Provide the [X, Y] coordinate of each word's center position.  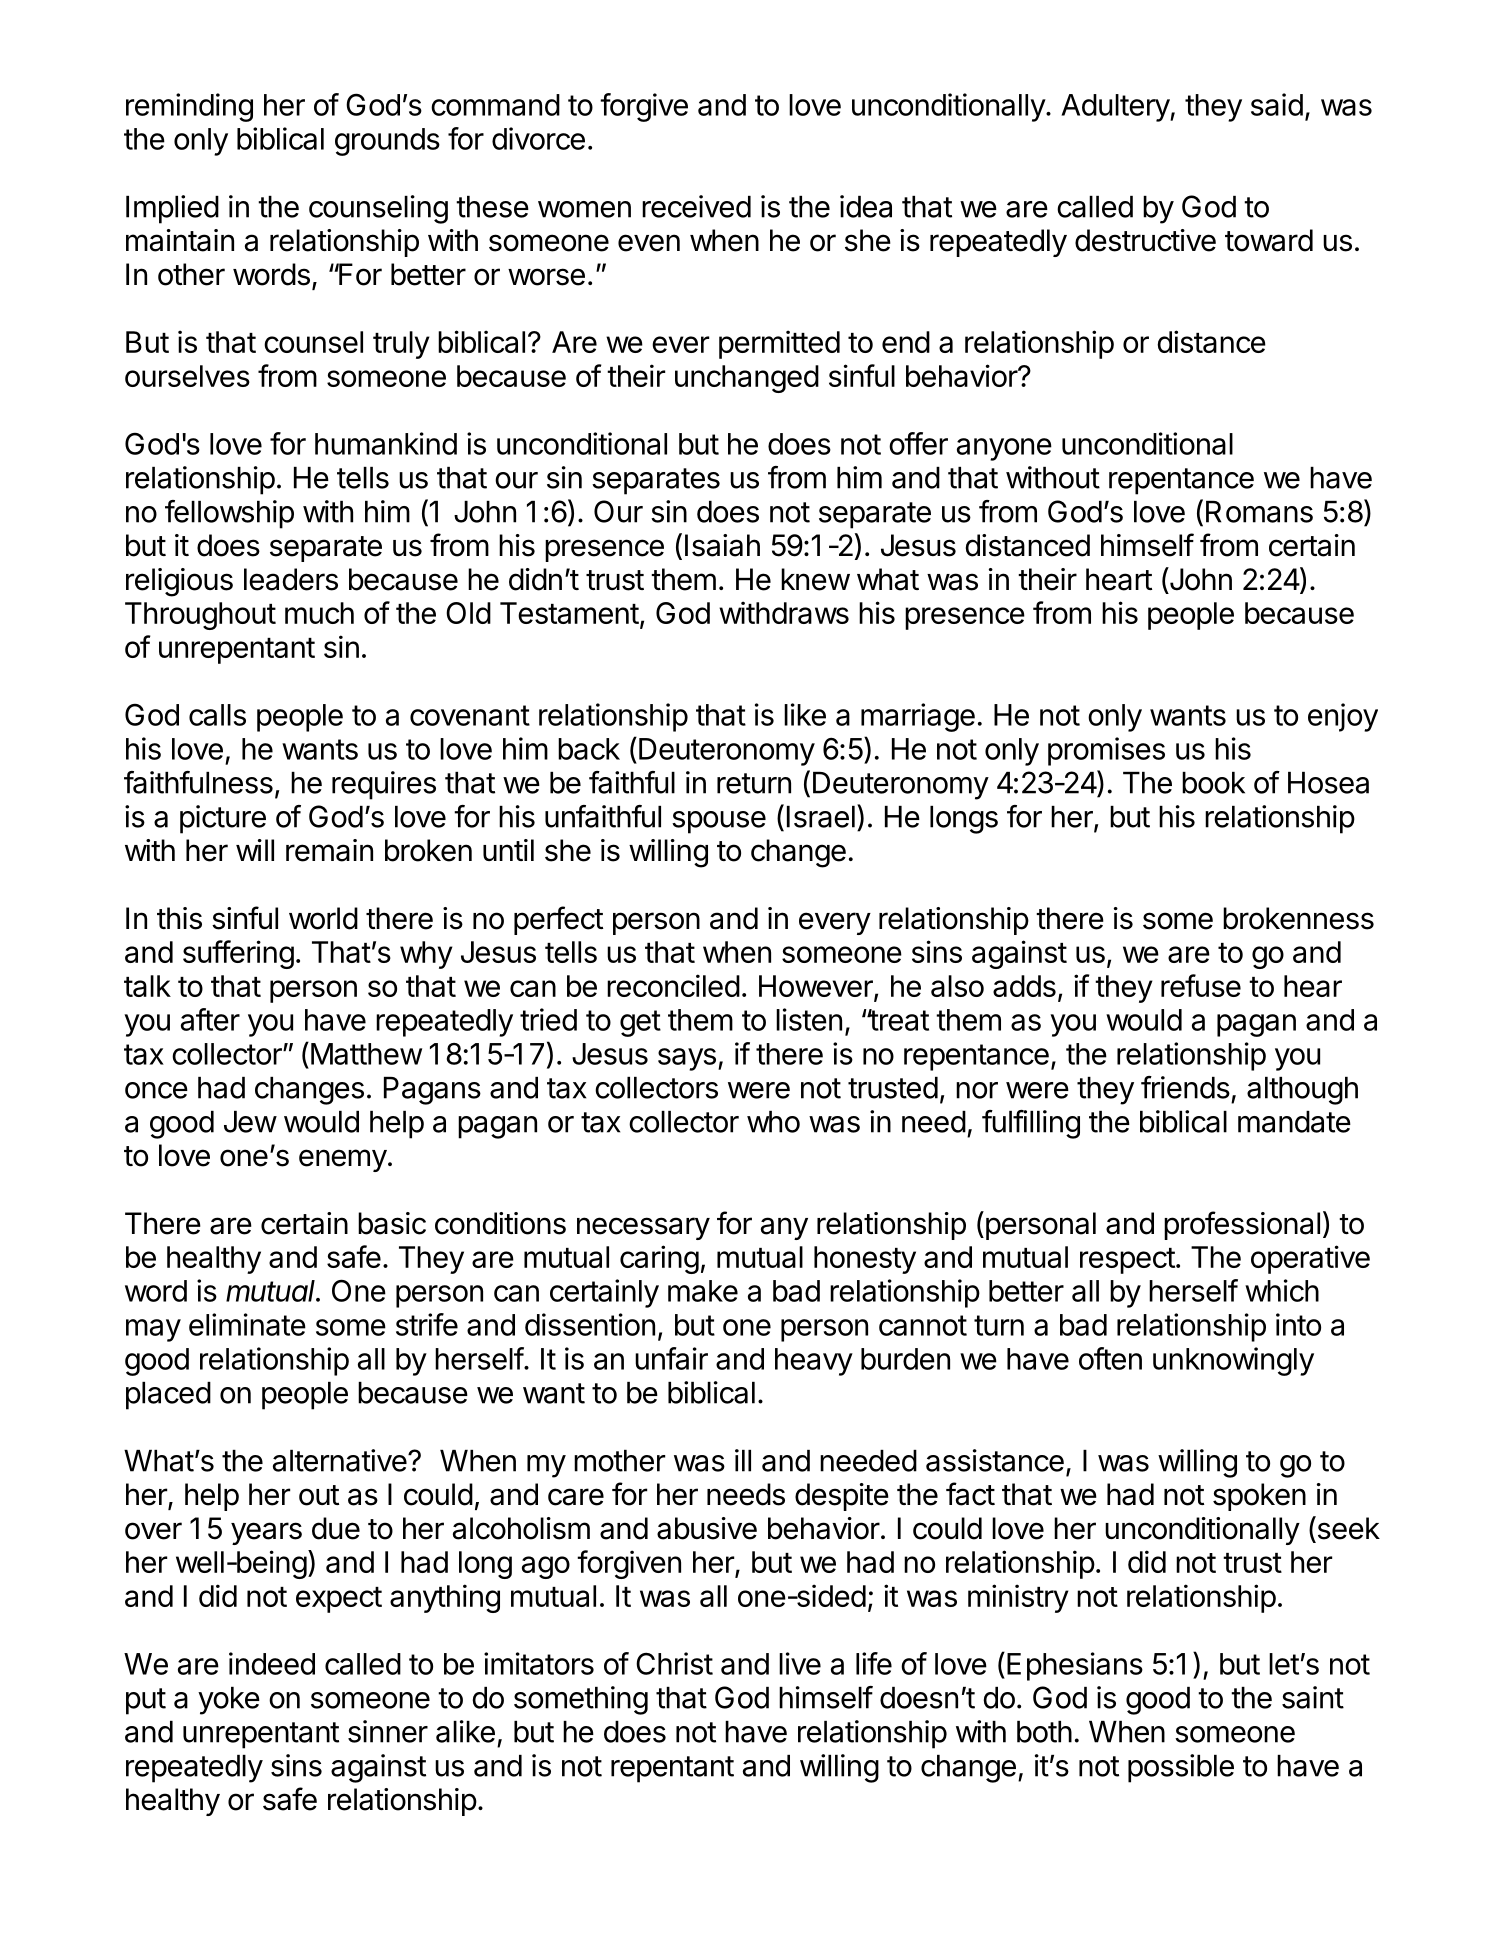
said [1277, 104]
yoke [229, 1701]
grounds [387, 142]
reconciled [673, 985]
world [323, 918]
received [696, 206]
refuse [1201, 985]
